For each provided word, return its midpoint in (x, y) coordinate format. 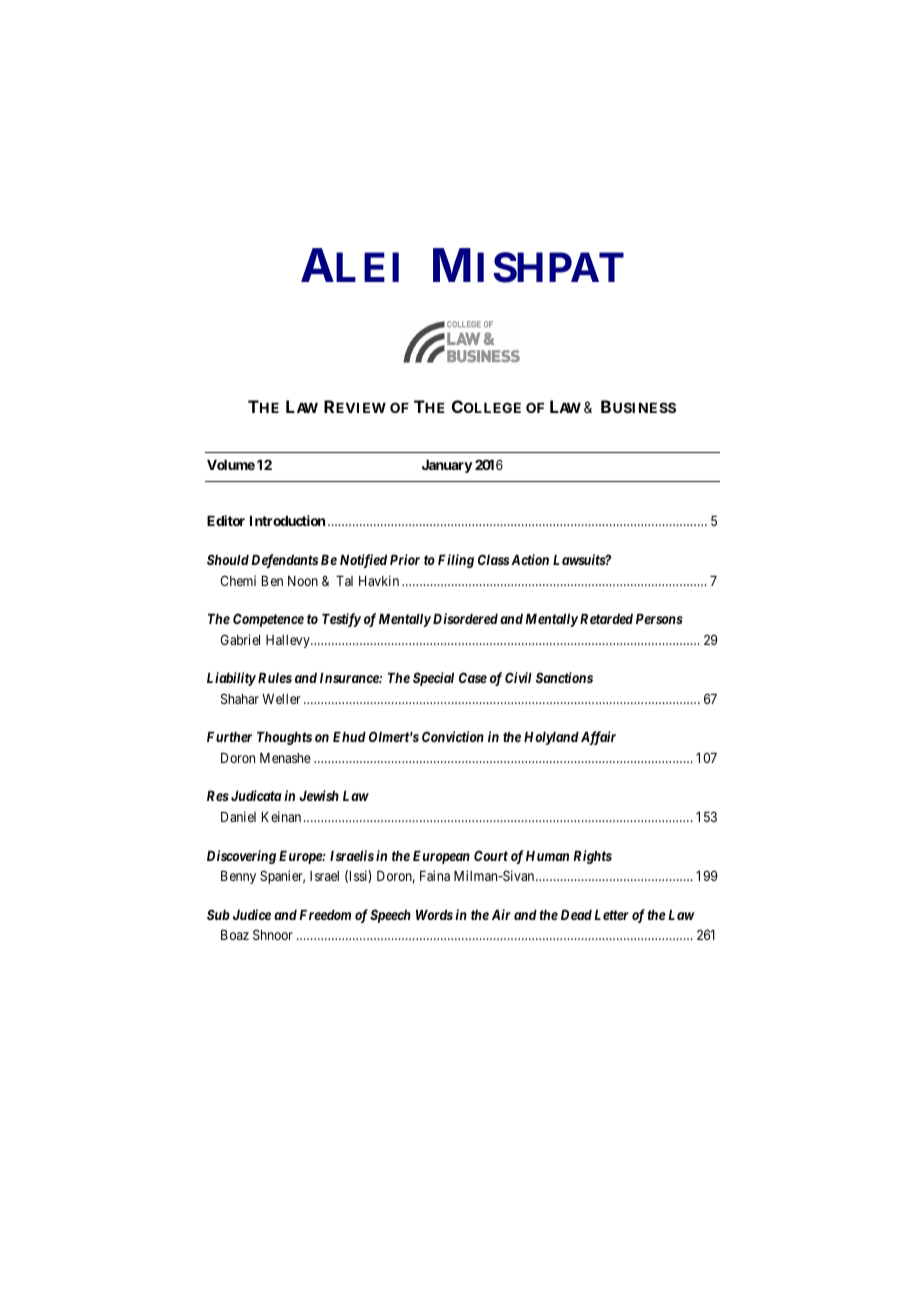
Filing (456, 561)
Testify (341, 620)
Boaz (235, 935)
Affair (598, 738)
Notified (363, 561)
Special (433, 679)
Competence (268, 620)
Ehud (349, 737)
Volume (231, 465)
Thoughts (284, 738)
